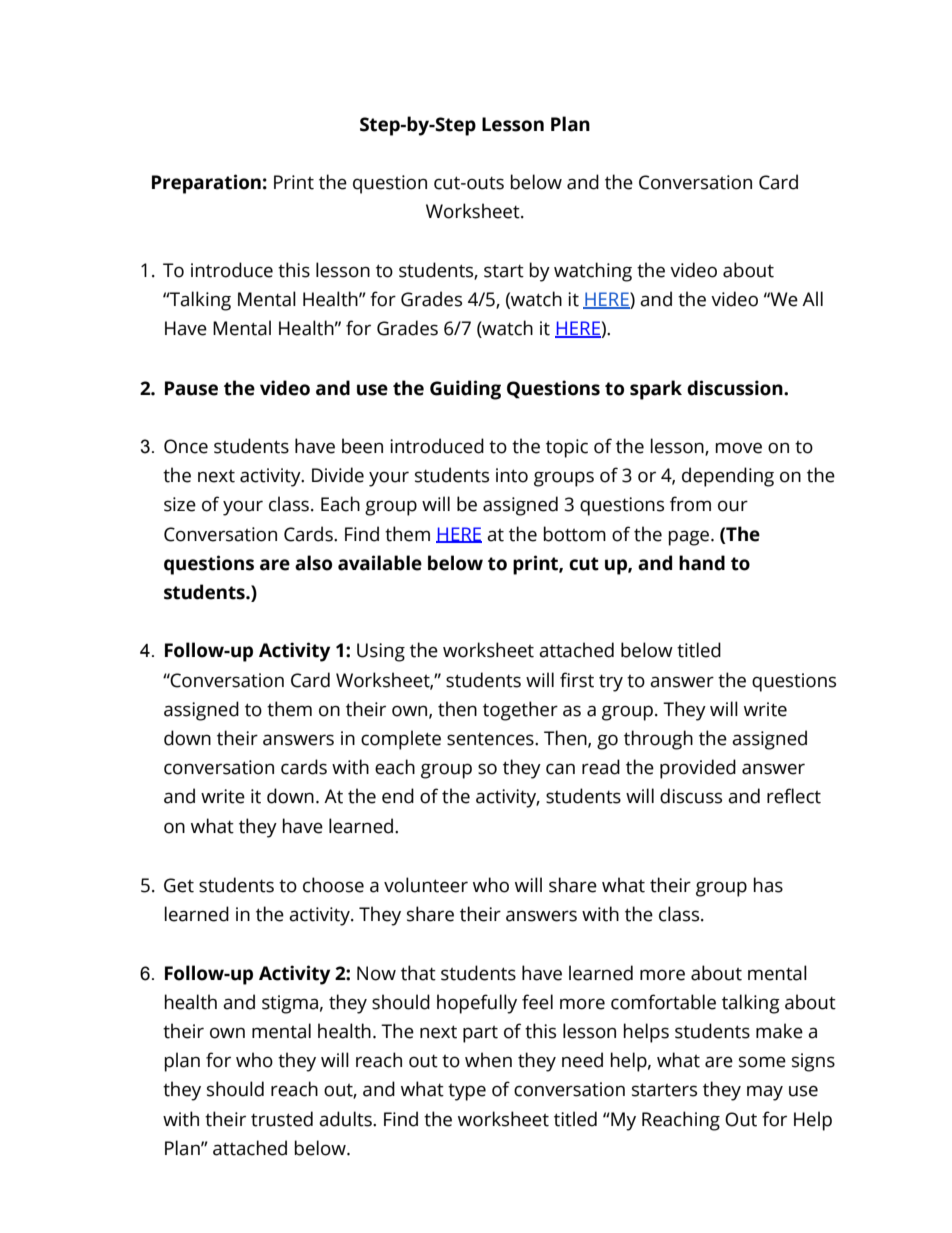 This screenshot has width=952, height=1233. Describe the element at coordinates (180, 504) in the screenshot. I see `size` at that location.
